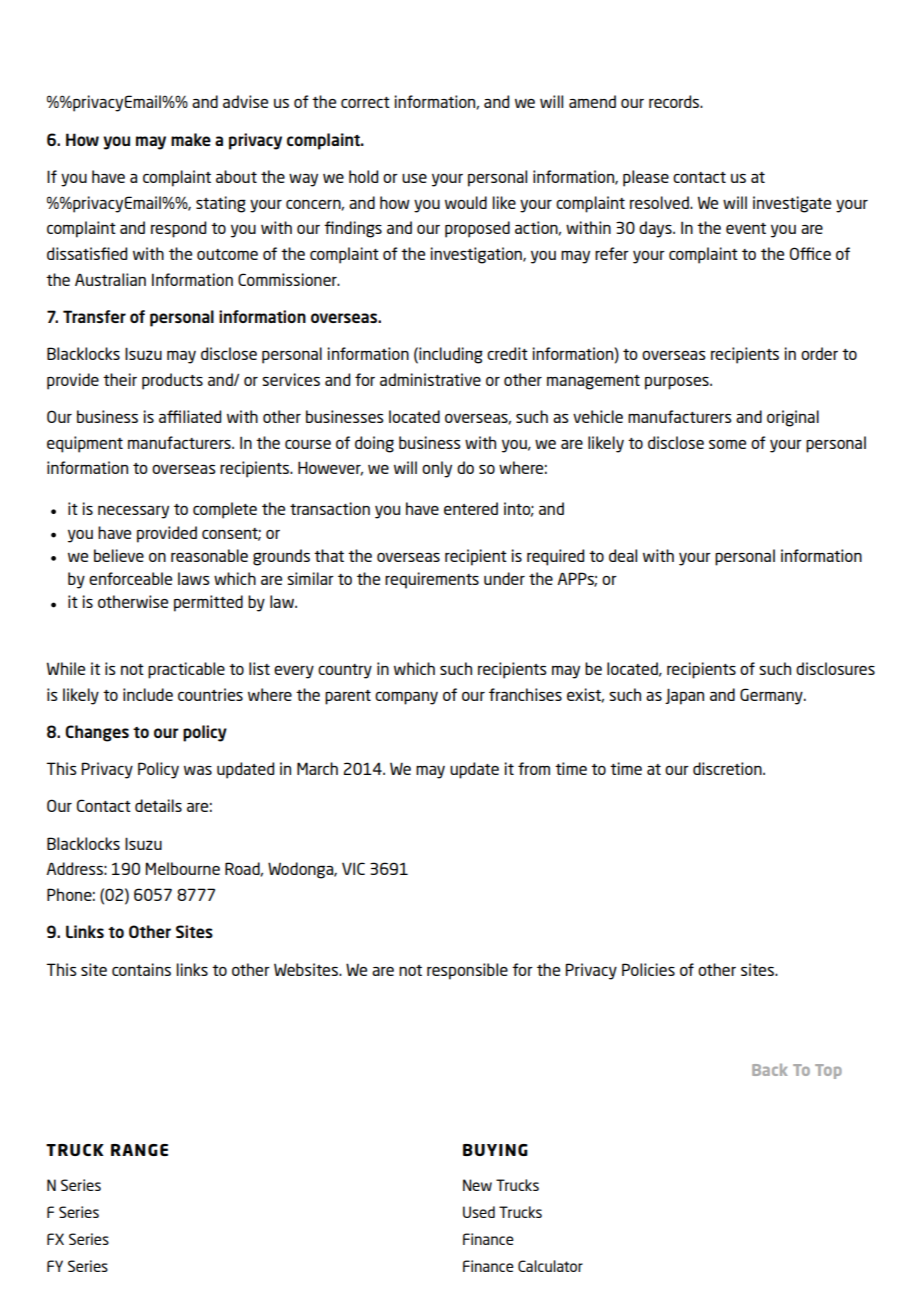  I want to click on would, so click(466, 202).
